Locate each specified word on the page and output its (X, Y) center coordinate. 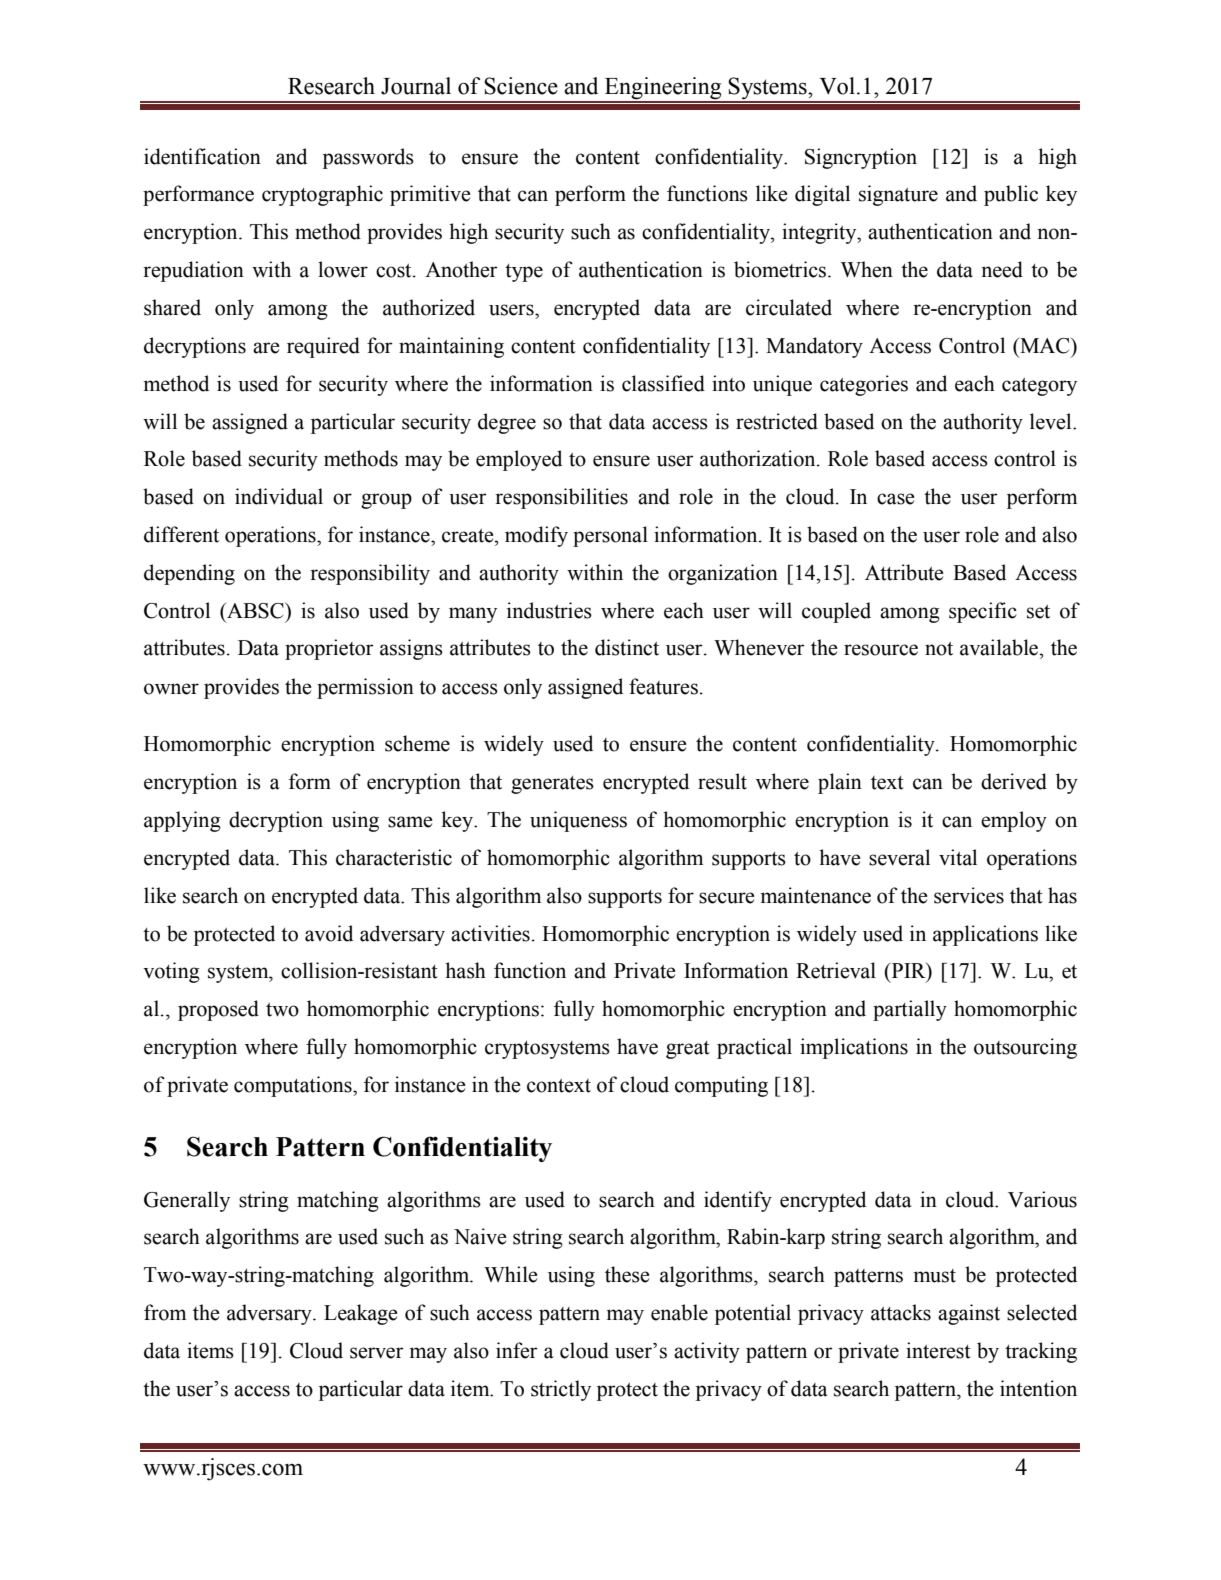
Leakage (361, 1314)
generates (552, 785)
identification (202, 156)
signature (898, 195)
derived (1014, 781)
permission (365, 688)
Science (521, 86)
